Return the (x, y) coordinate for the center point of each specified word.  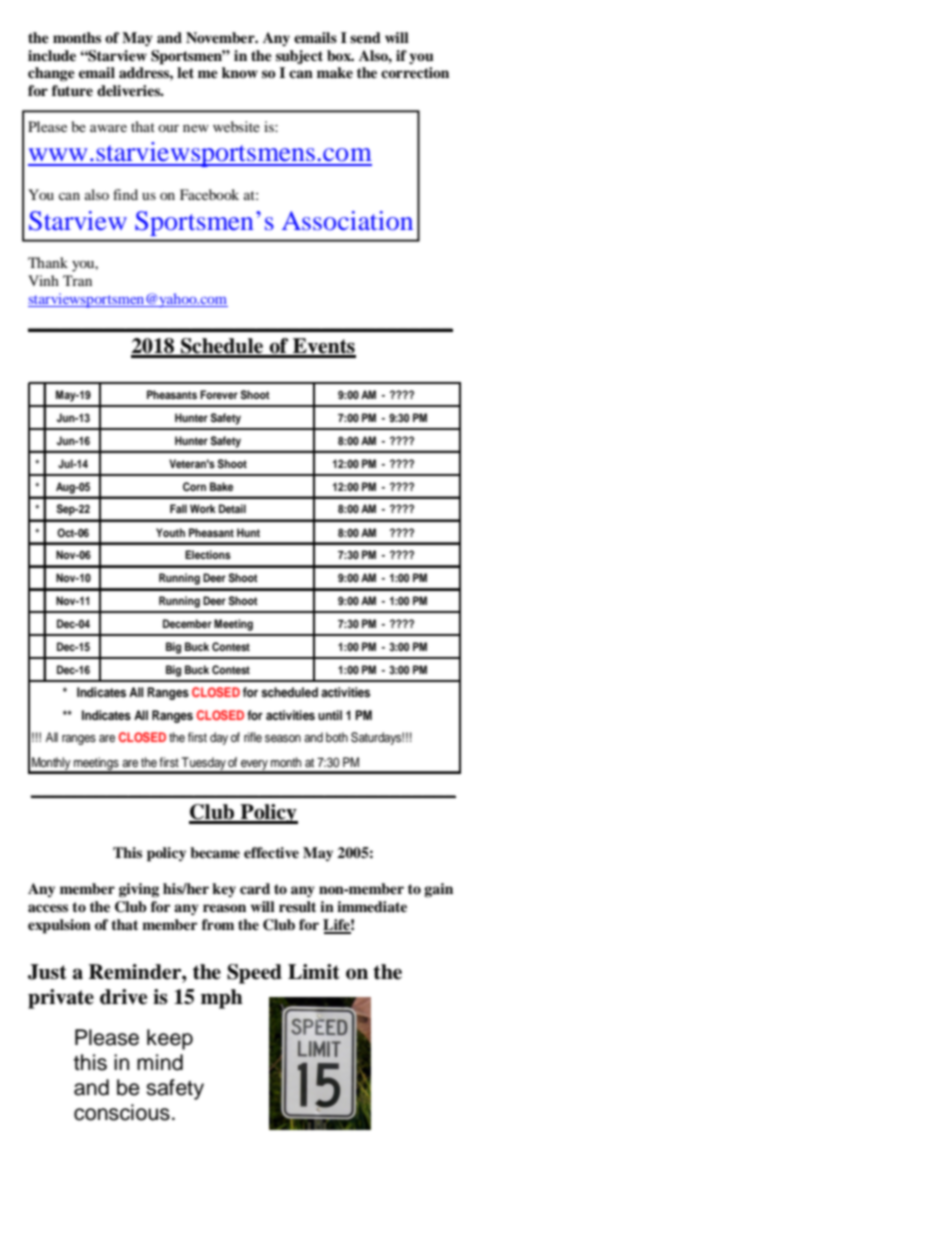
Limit (314, 972)
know (240, 72)
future (72, 90)
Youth (170, 532)
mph (222, 999)
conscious (122, 1112)
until (330, 715)
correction (415, 72)
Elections (208, 554)
